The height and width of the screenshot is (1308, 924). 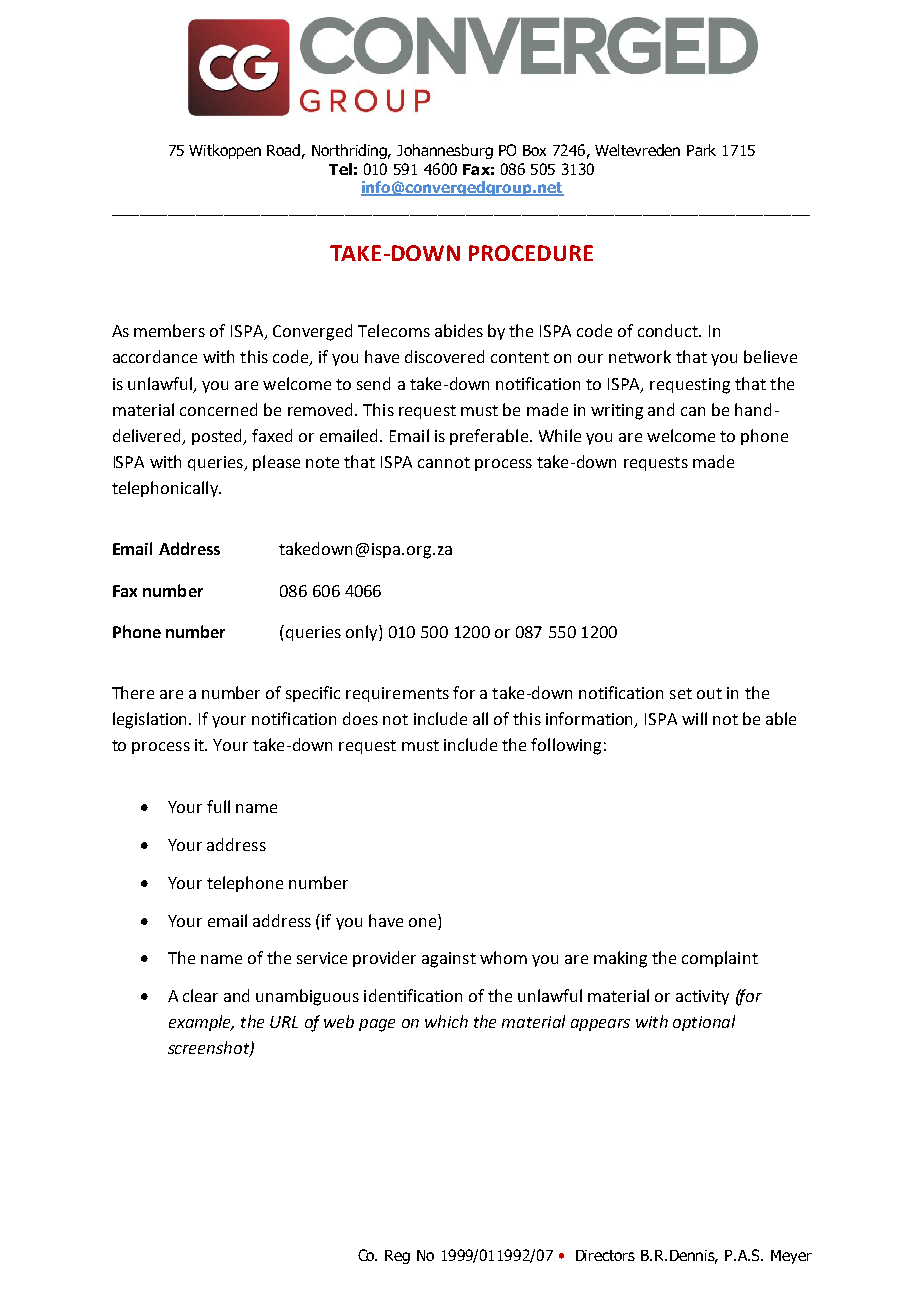 I want to click on complaint, so click(x=720, y=959).
